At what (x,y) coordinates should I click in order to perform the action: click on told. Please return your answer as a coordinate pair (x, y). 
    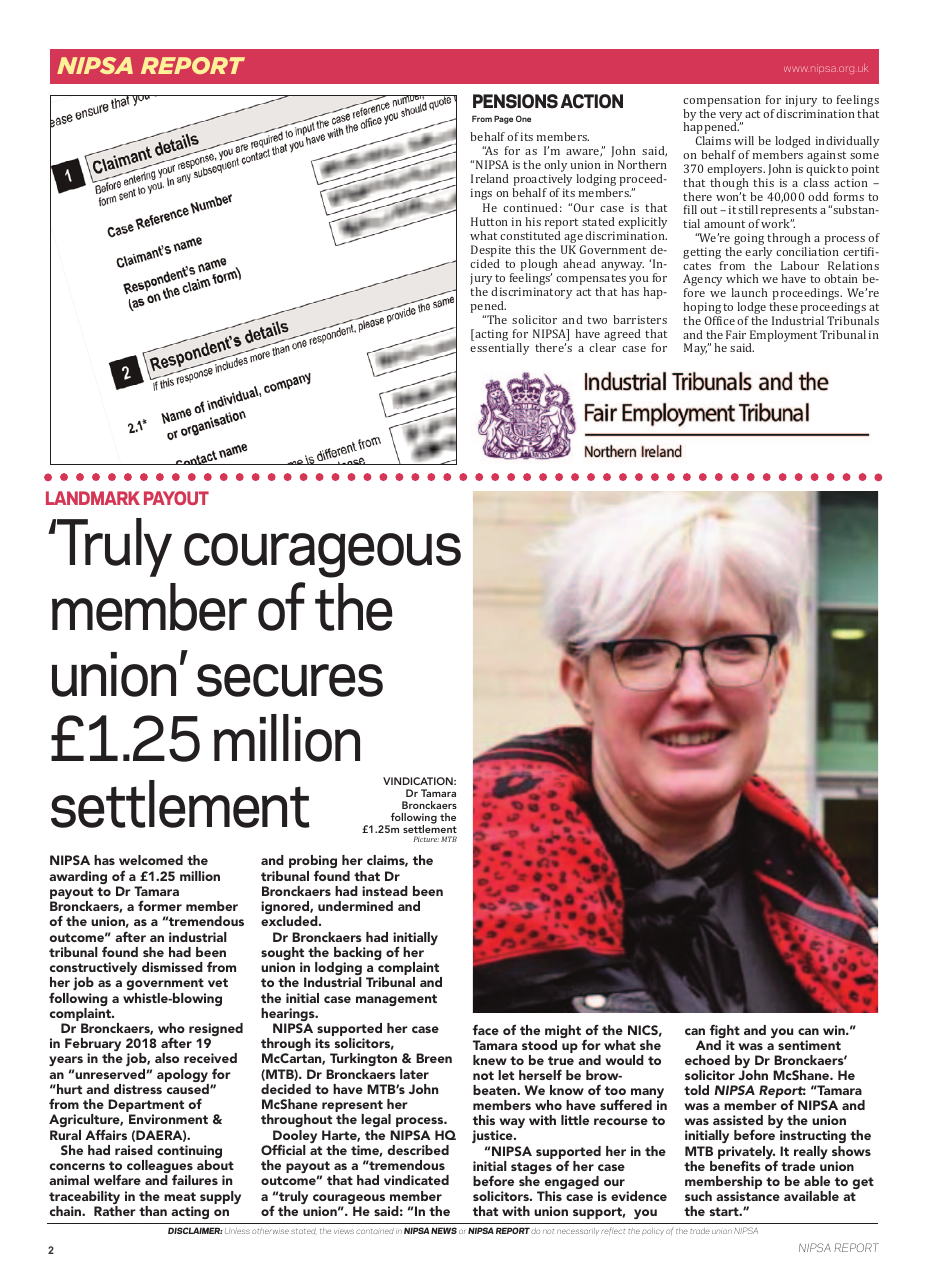
    Looking at the image, I should click on (696, 1090).
